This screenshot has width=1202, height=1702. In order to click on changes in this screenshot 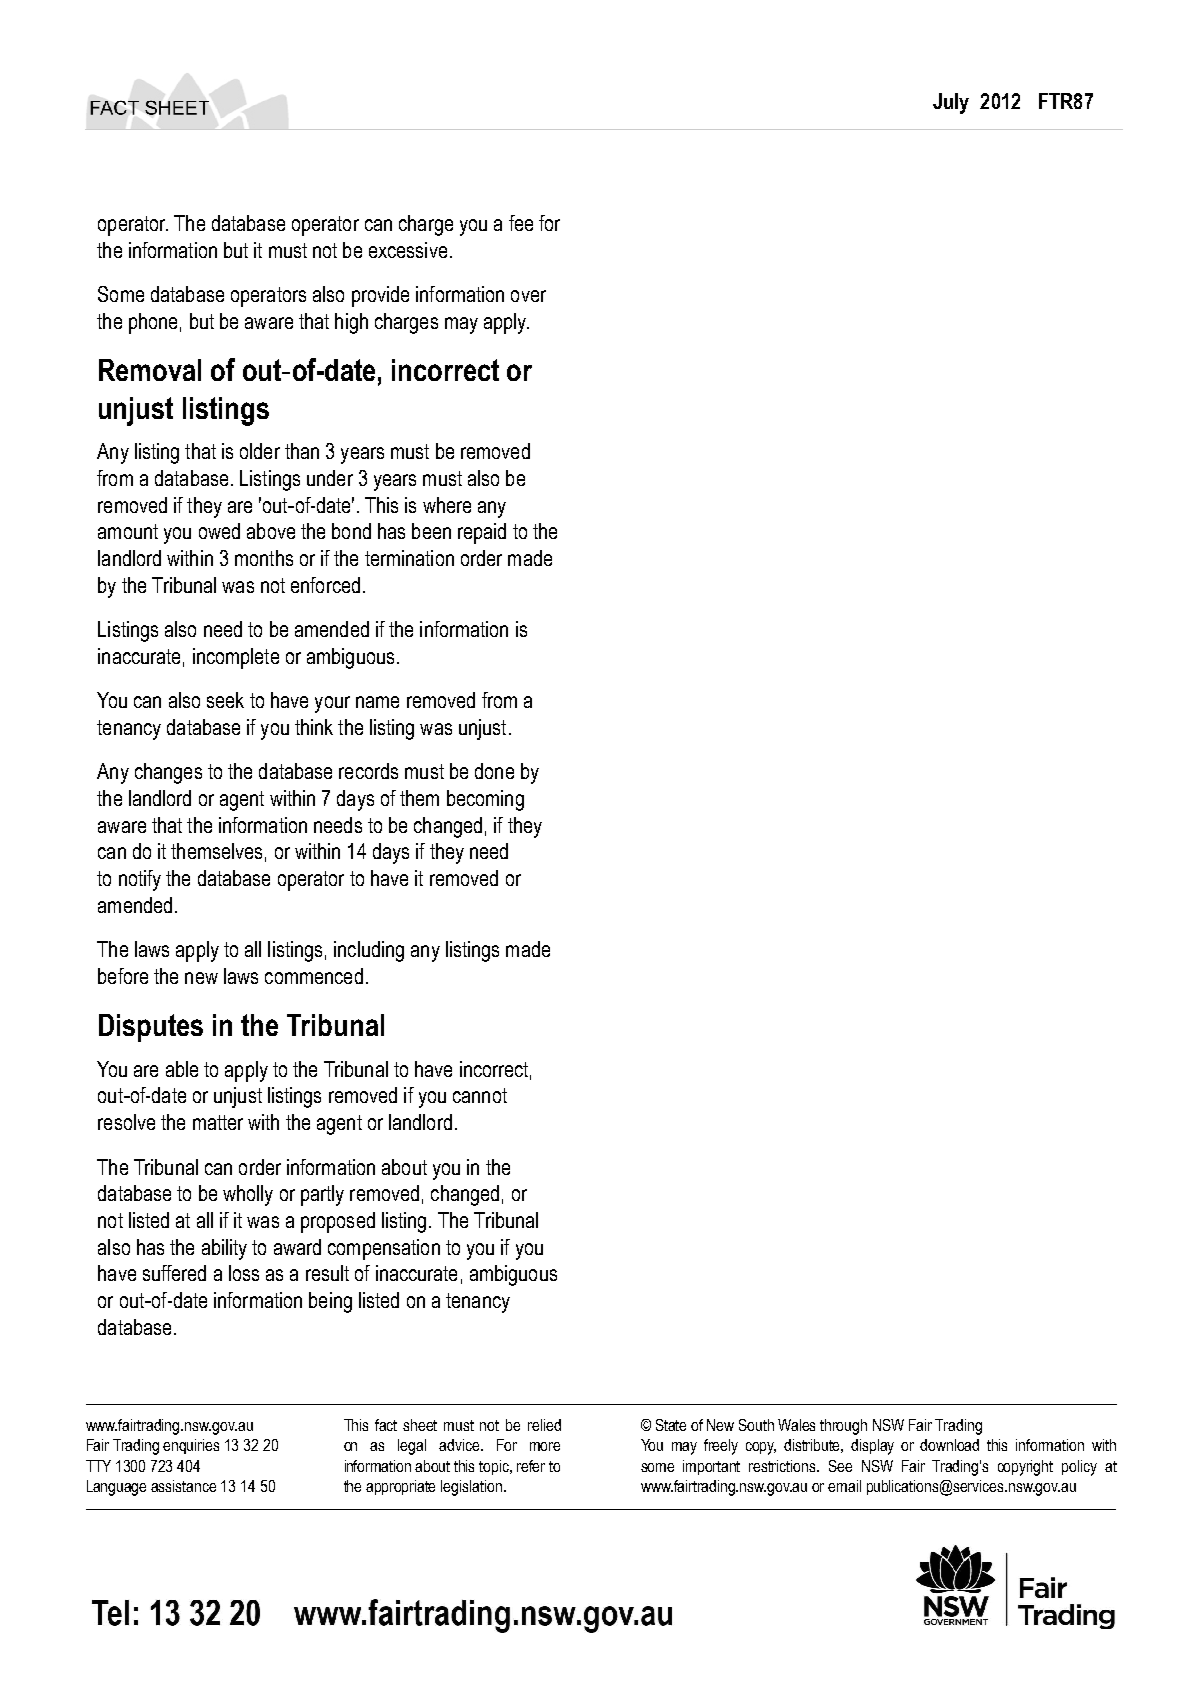, I will do `click(168, 773)`.
